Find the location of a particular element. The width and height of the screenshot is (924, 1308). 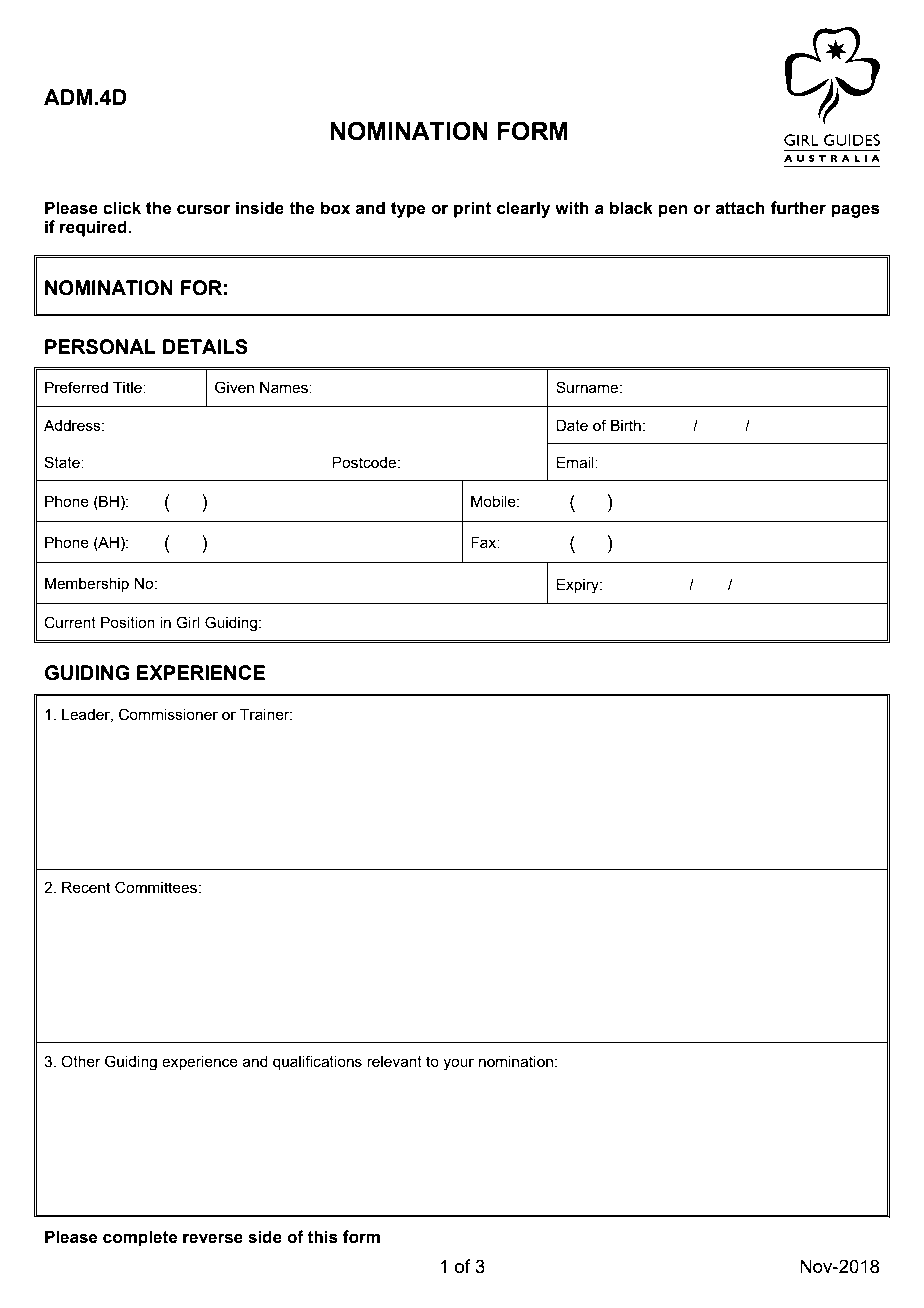

this is located at coordinates (323, 1237).
